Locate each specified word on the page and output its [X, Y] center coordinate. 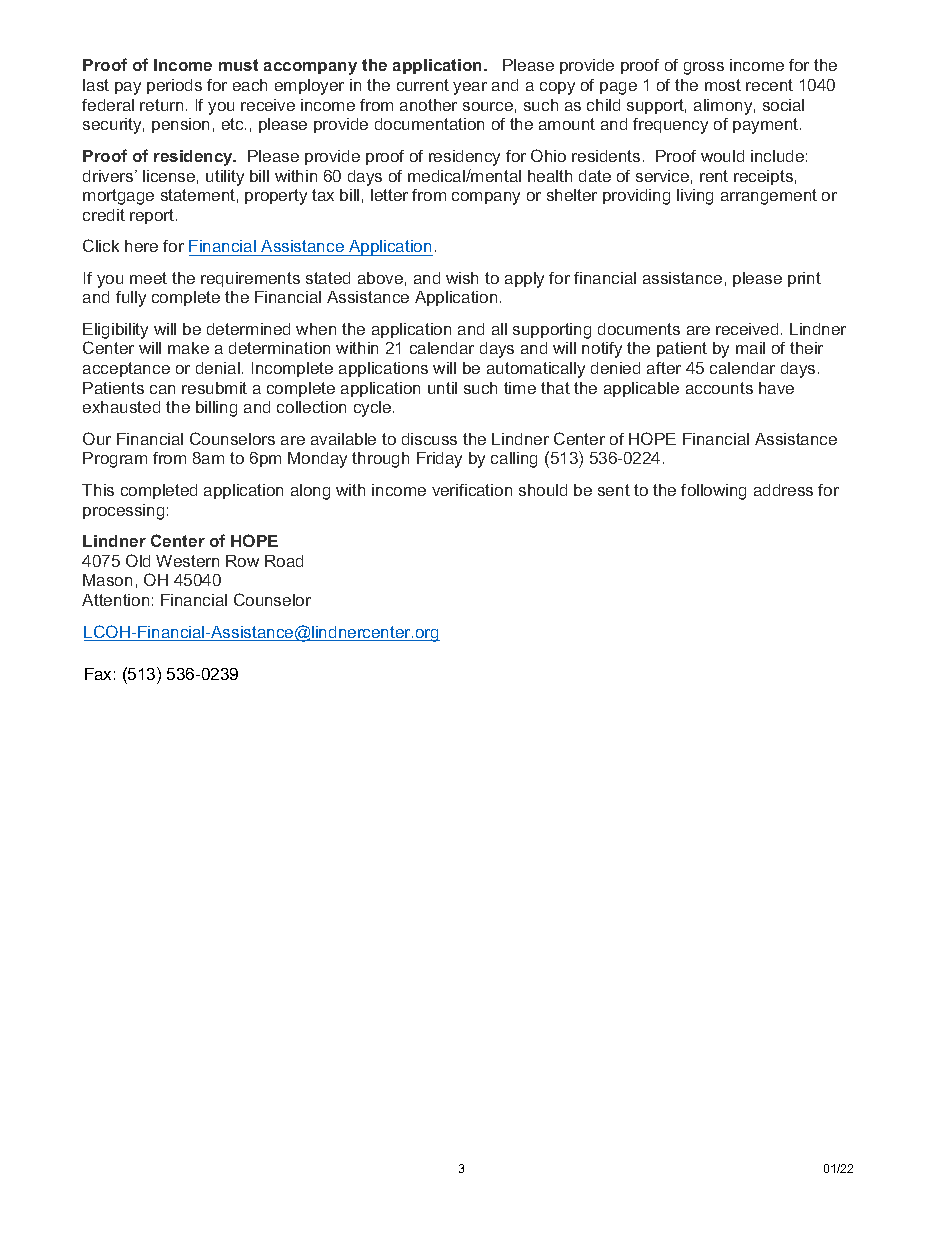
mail [750, 348]
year [470, 88]
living [695, 197]
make [188, 348]
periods [174, 86]
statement [198, 195]
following [713, 492]
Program [115, 460]
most [723, 85]
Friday [439, 460]
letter [389, 195]
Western [187, 561]
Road [284, 561]
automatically [536, 370]
